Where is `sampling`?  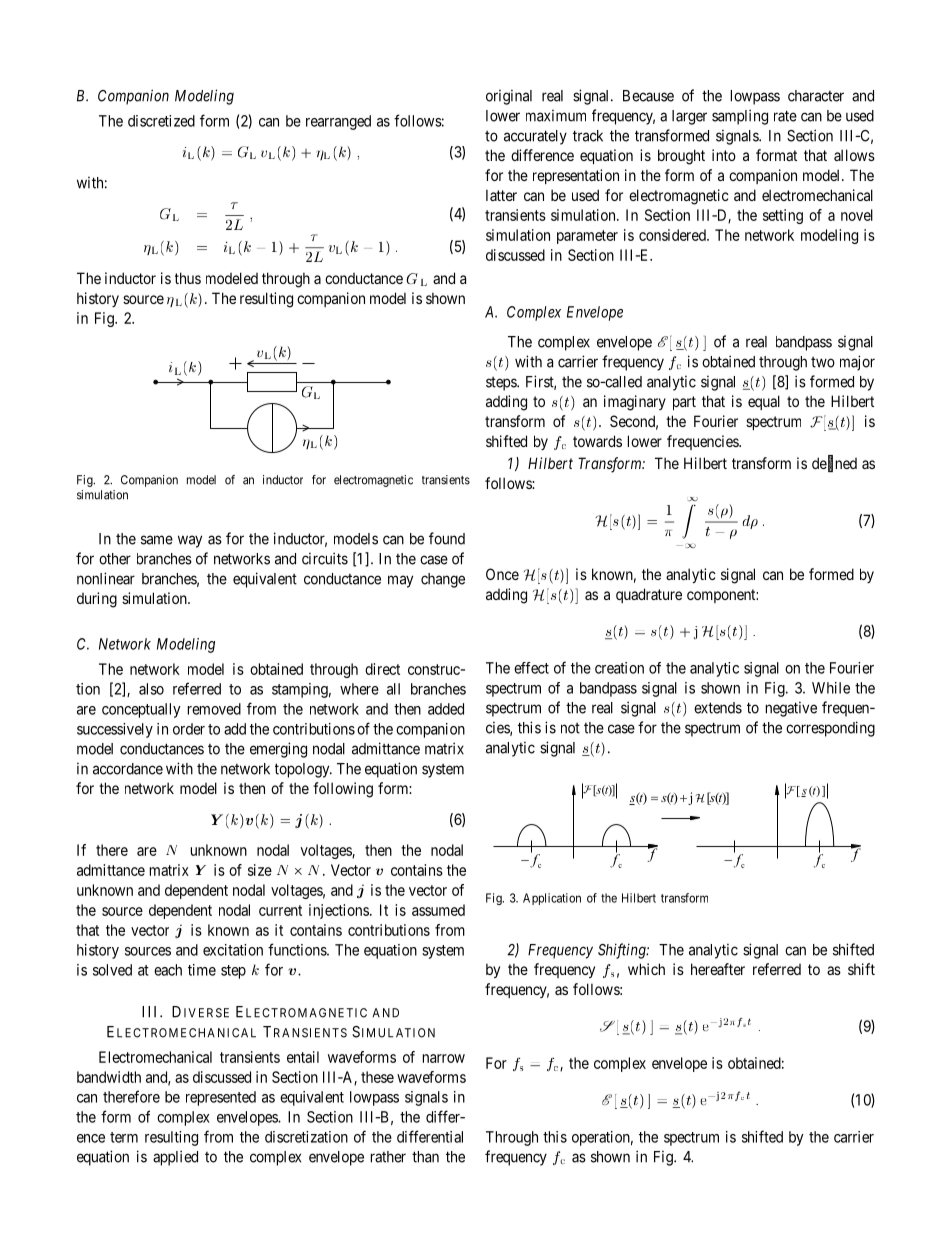
sampling is located at coordinates (740, 117).
